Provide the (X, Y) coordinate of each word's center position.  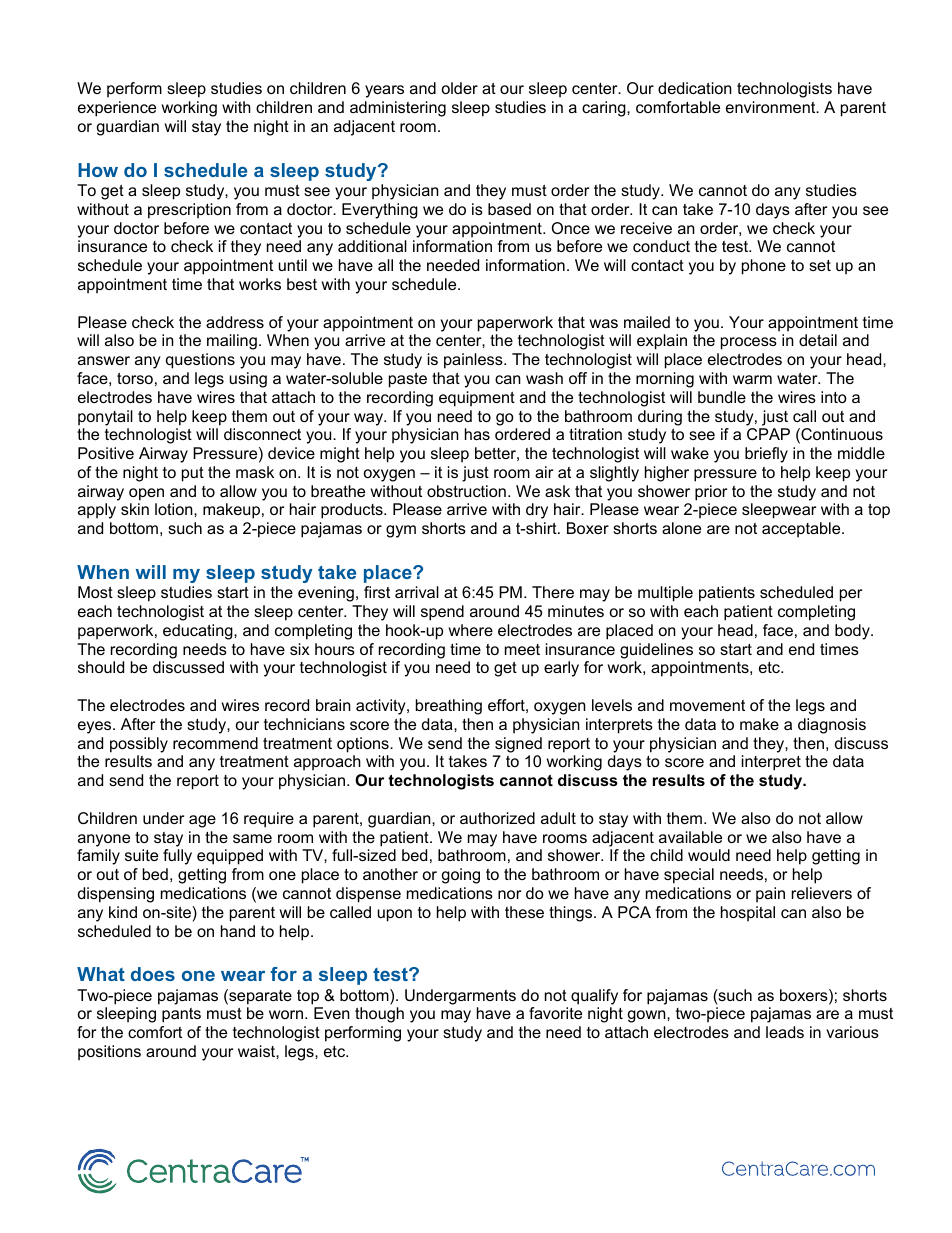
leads (785, 1032)
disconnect (262, 434)
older (460, 88)
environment (772, 107)
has (477, 434)
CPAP (768, 434)
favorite (555, 1013)
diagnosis (832, 726)
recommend (215, 743)
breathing (449, 707)
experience (117, 109)
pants (181, 1015)
